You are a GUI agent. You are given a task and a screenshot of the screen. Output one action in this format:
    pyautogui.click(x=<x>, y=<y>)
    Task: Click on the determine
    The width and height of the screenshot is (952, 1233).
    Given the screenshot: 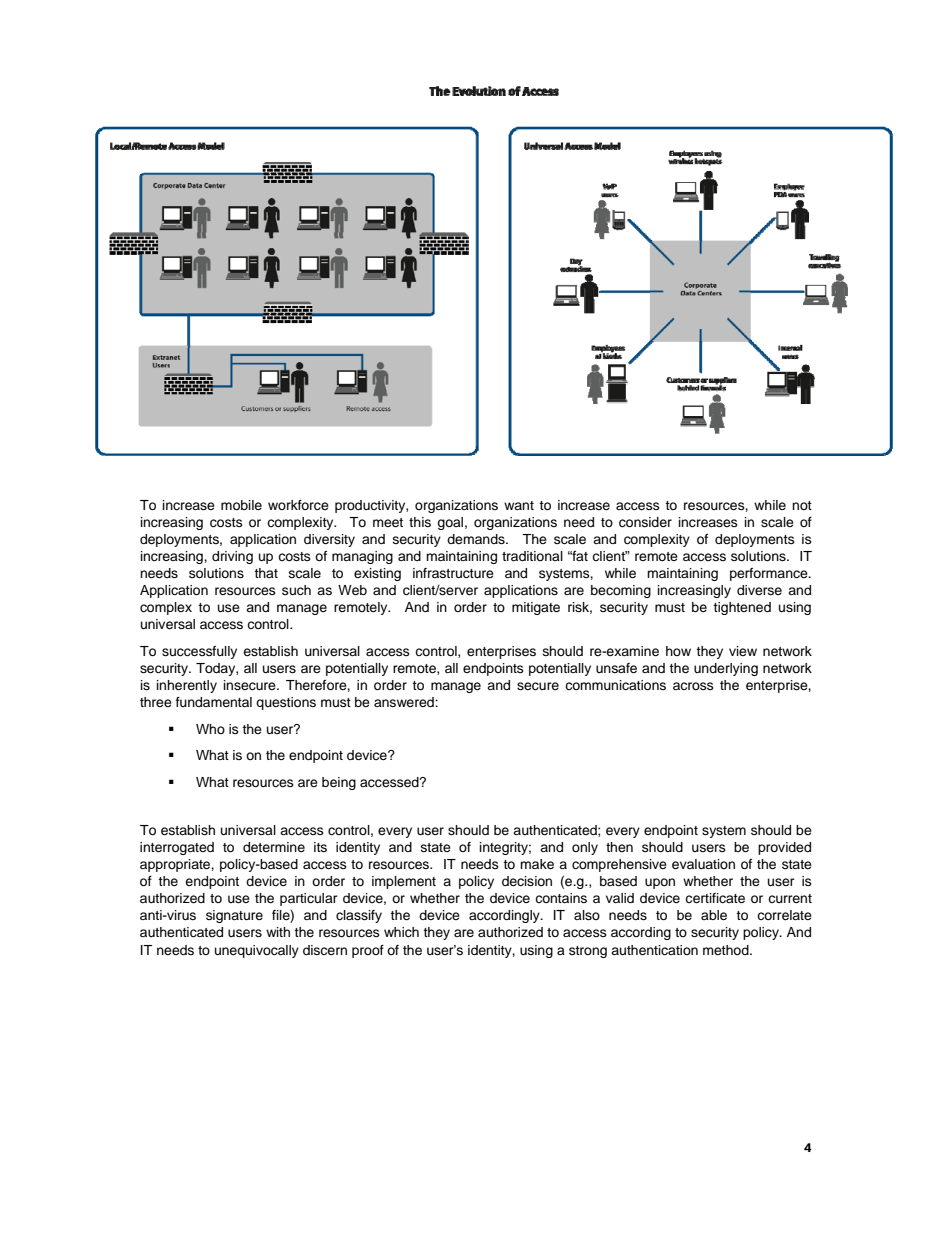 What is the action you would take?
    pyautogui.click(x=274, y=847)
